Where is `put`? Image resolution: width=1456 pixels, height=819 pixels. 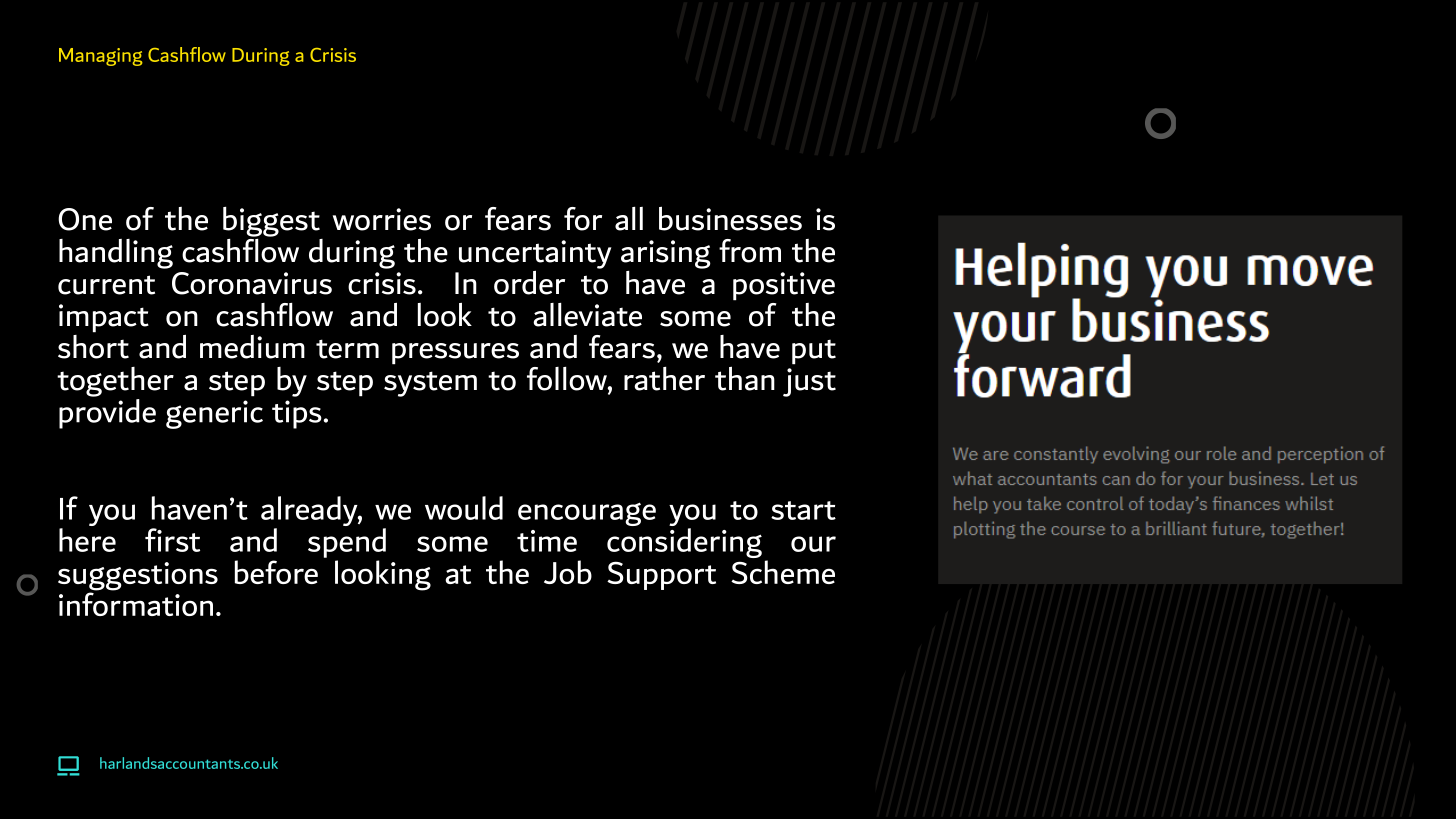 put is located at coordinates (814, 352).
